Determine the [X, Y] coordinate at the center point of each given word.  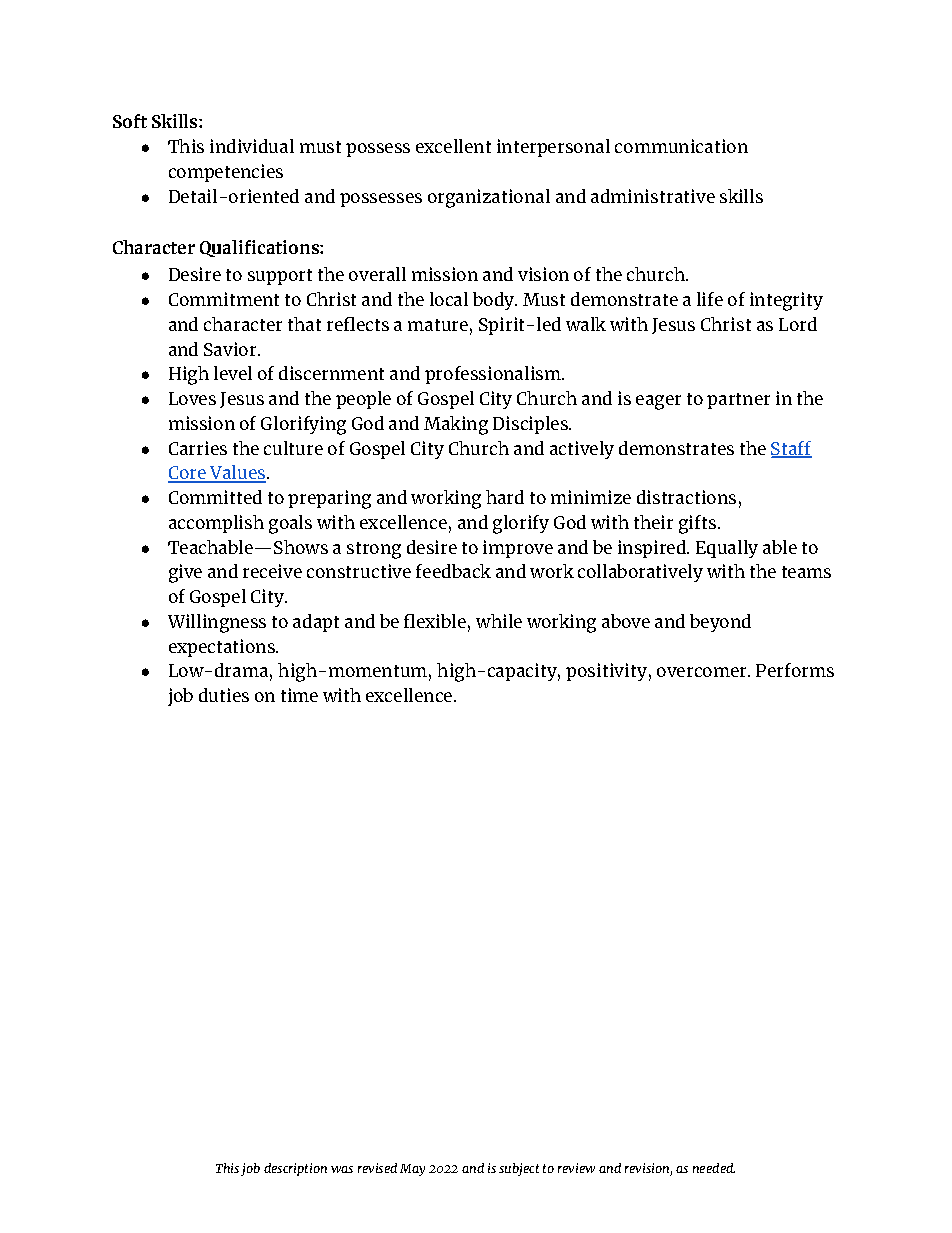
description [295, 1169]
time [299, 695]
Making [456, 425]
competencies [226, 173]
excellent [453, 146]
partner [738, 401]
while [499, 621]
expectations [223, 648]
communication [681, 146]
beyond [720, 623]
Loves [192, 398]
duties [224, 695]
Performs [795, 670]
